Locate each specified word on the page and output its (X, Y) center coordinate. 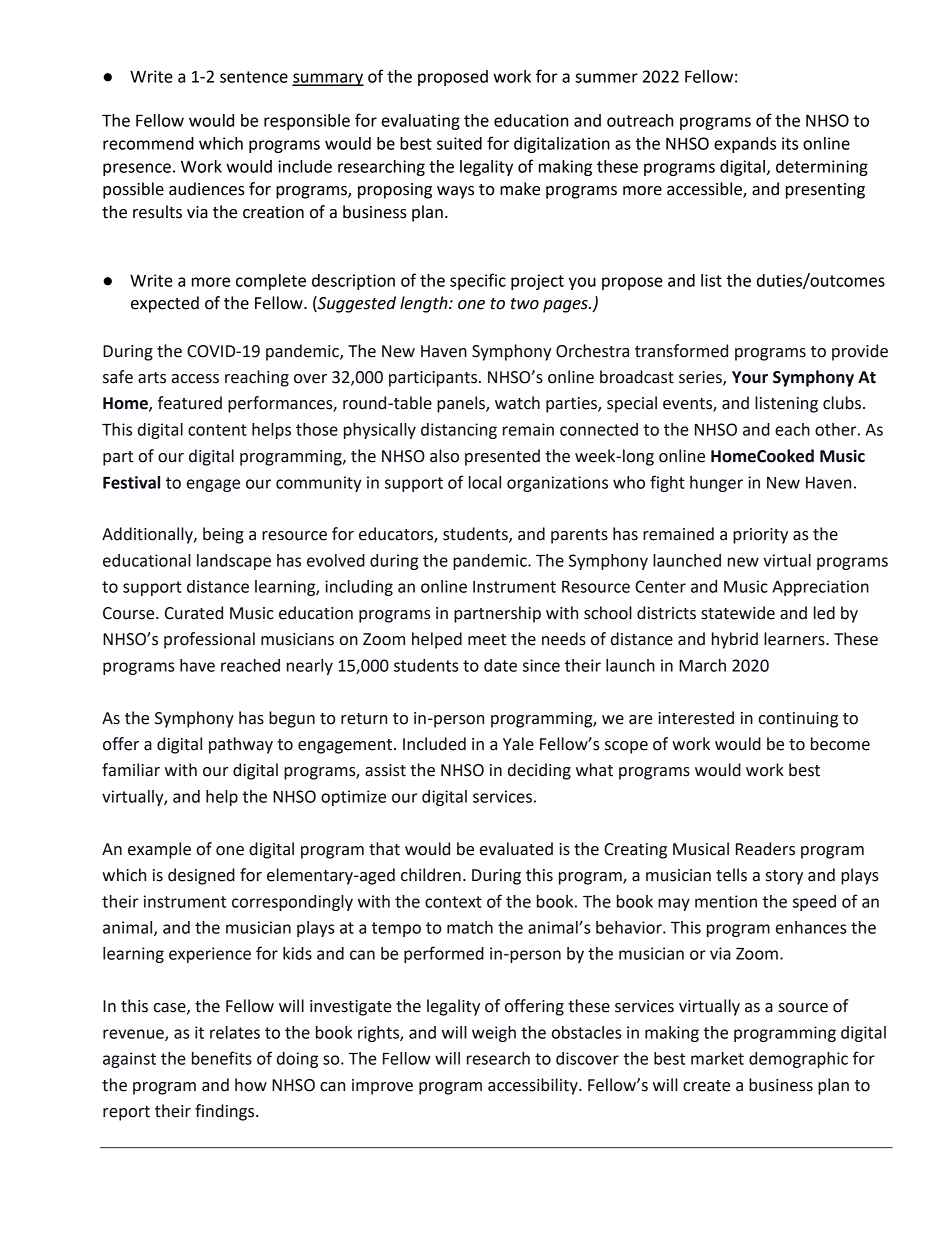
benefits (222, 1058)
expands (745, 145)
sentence (254, 77)
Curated (194, 613)
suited (459, 143)
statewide (738, 613)
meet (487, 640)
